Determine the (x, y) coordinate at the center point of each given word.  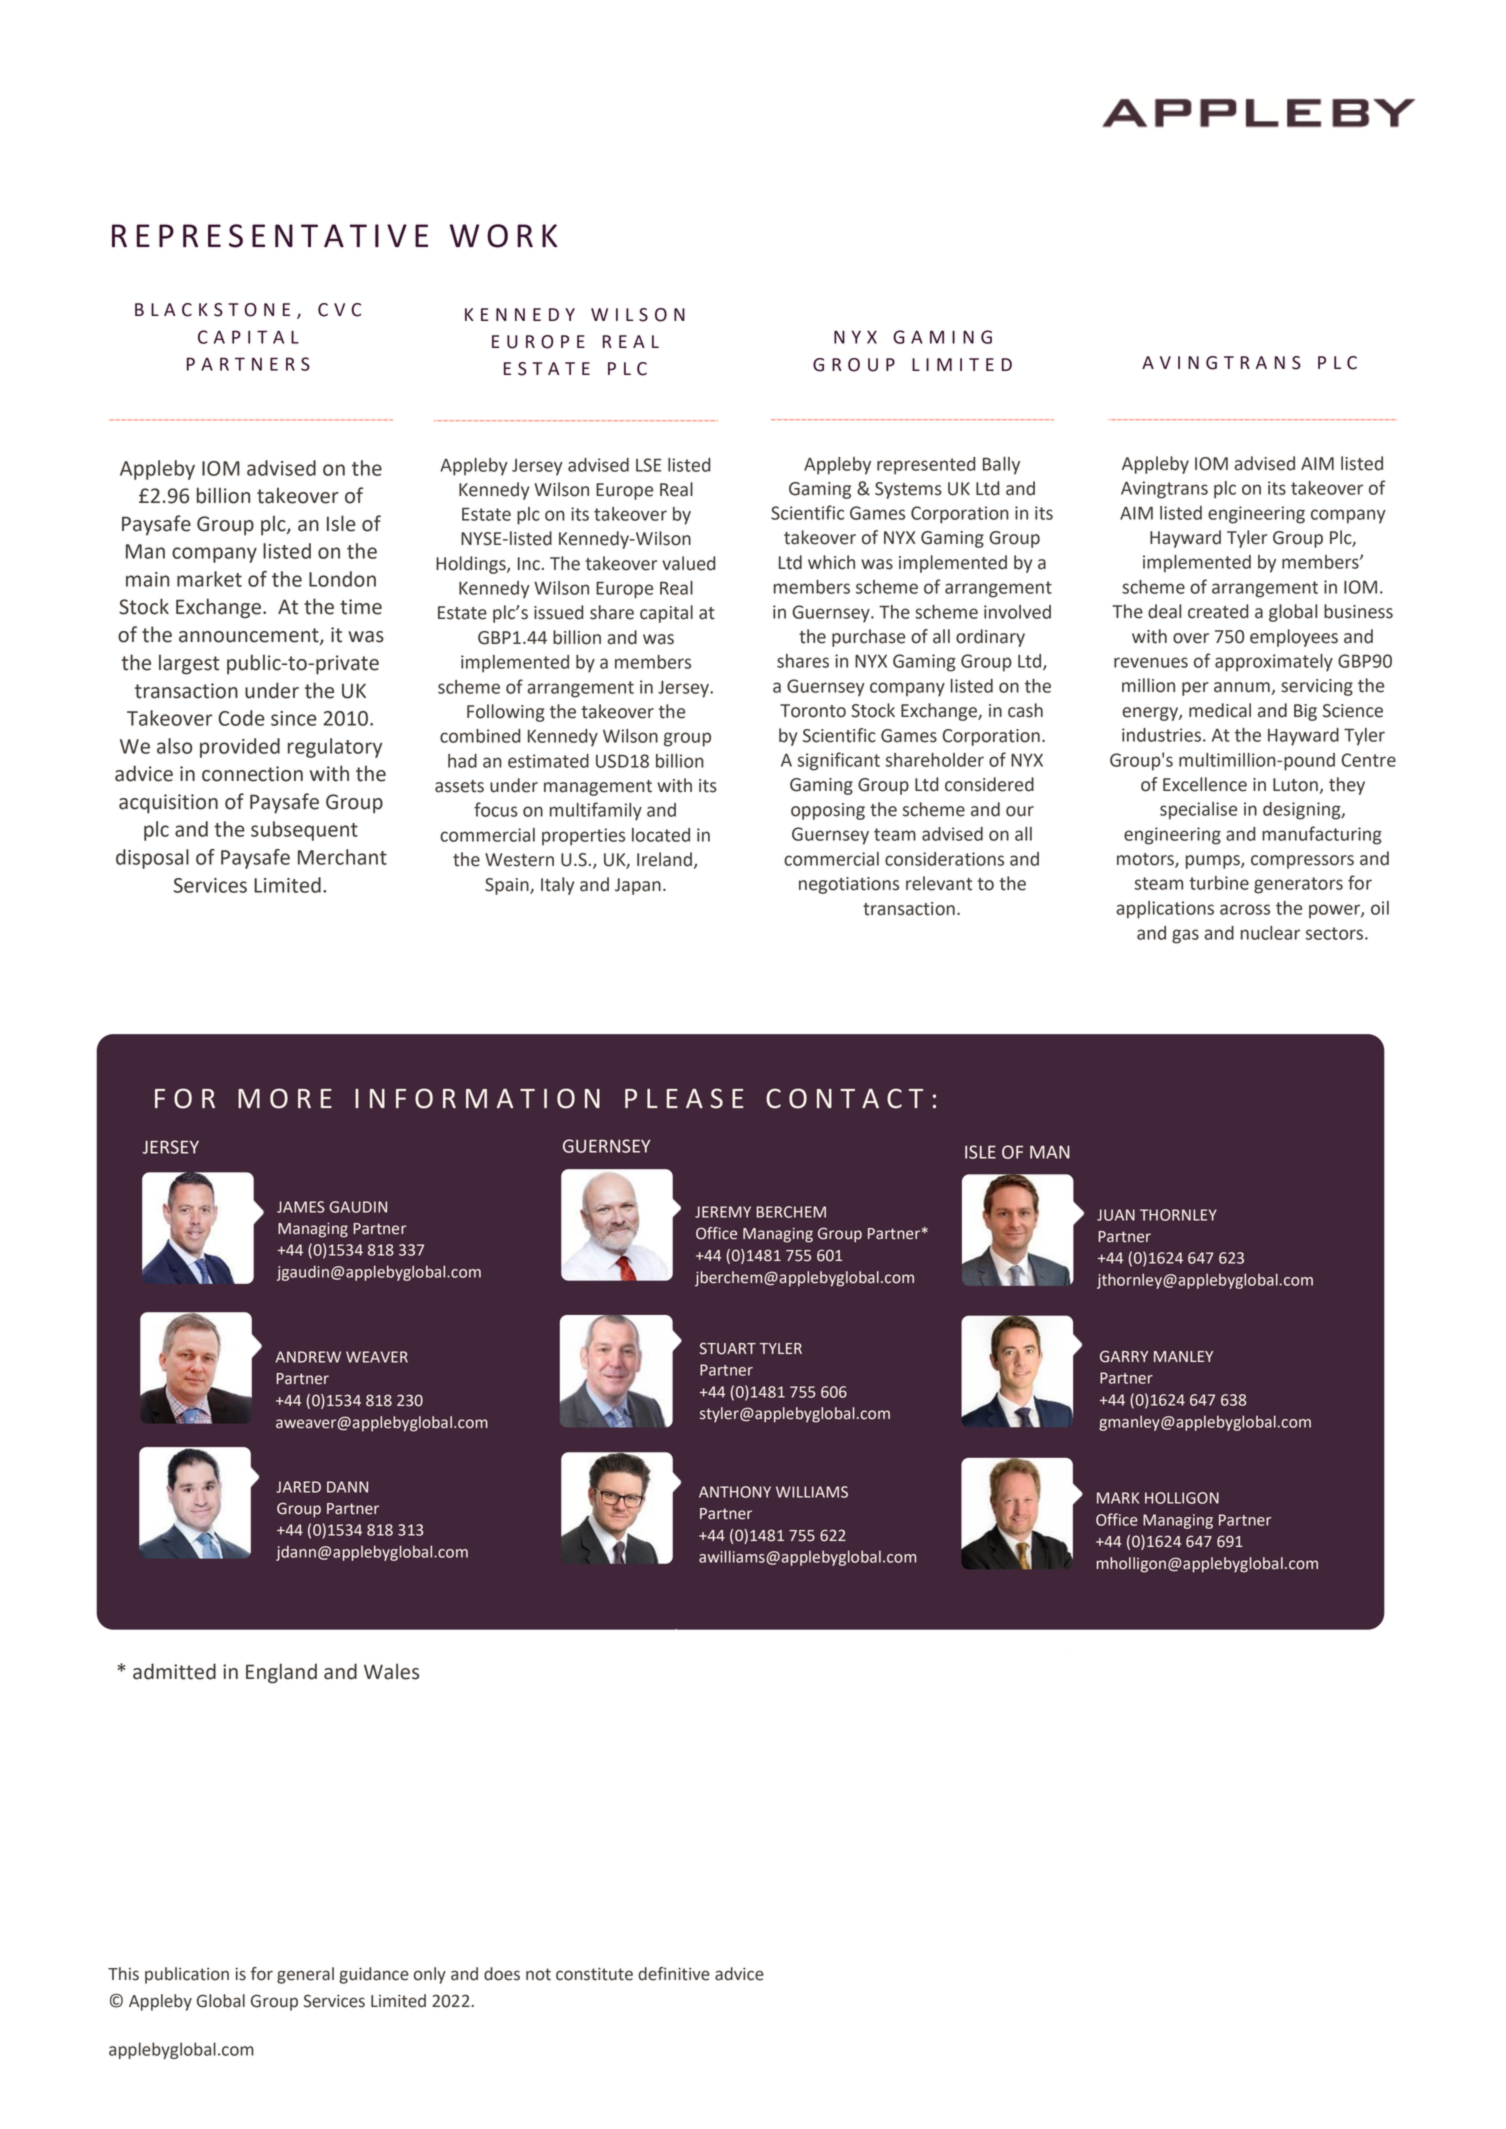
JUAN (1116, 1215)
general (305, 1975)
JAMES (301, 1207)
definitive (674, 1974)
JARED (298, 1487)
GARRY (1124, 1356)
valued (688, 563)
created (1218, 611)
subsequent (304, 831)
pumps (1214, 862)
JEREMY (723, 1212)
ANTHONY (735, 1492)
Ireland (664, 859)
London (342, 579)
